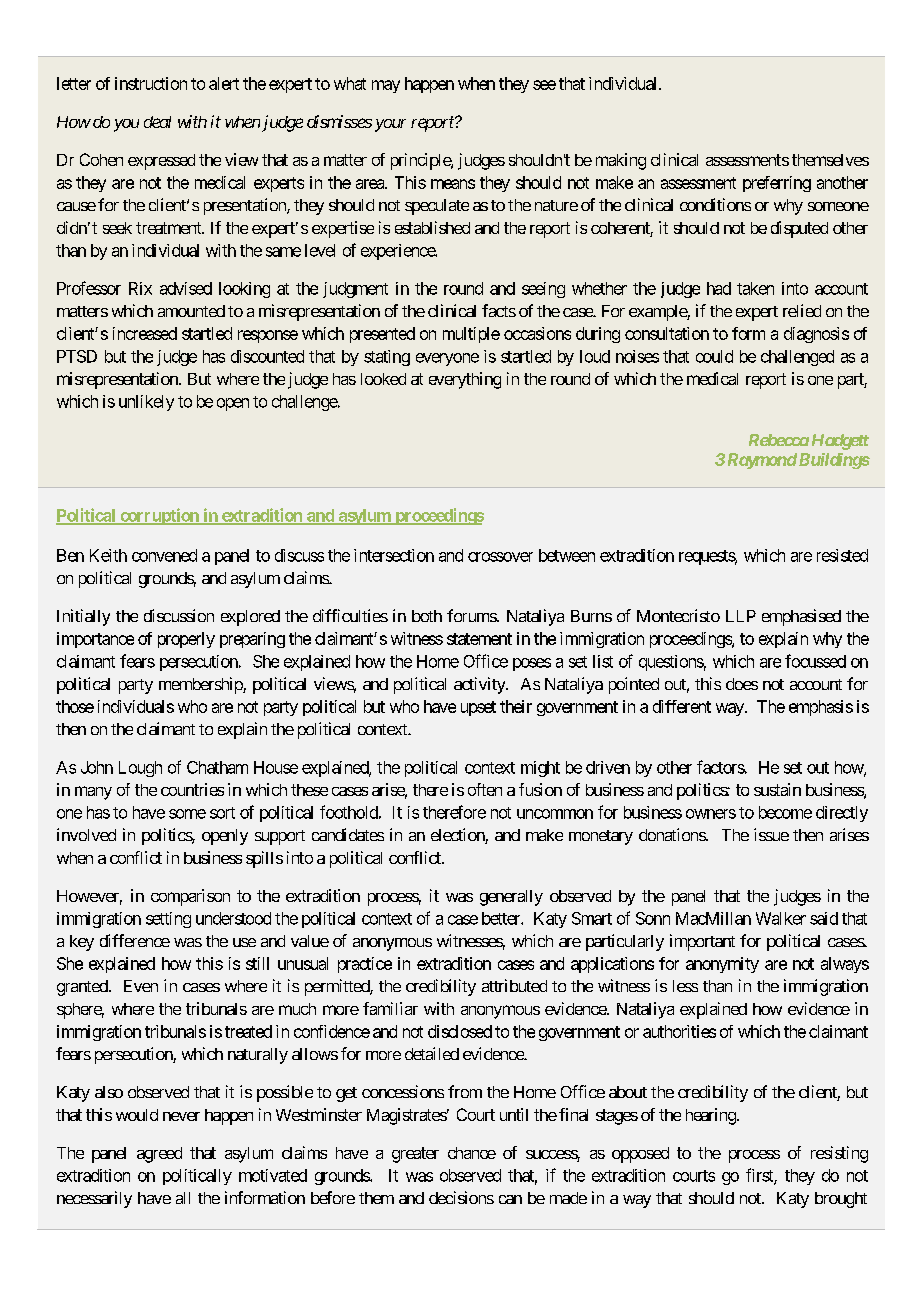 This screenshot has height=1308, width=924. I want to click on everything, so click(465, 380).
